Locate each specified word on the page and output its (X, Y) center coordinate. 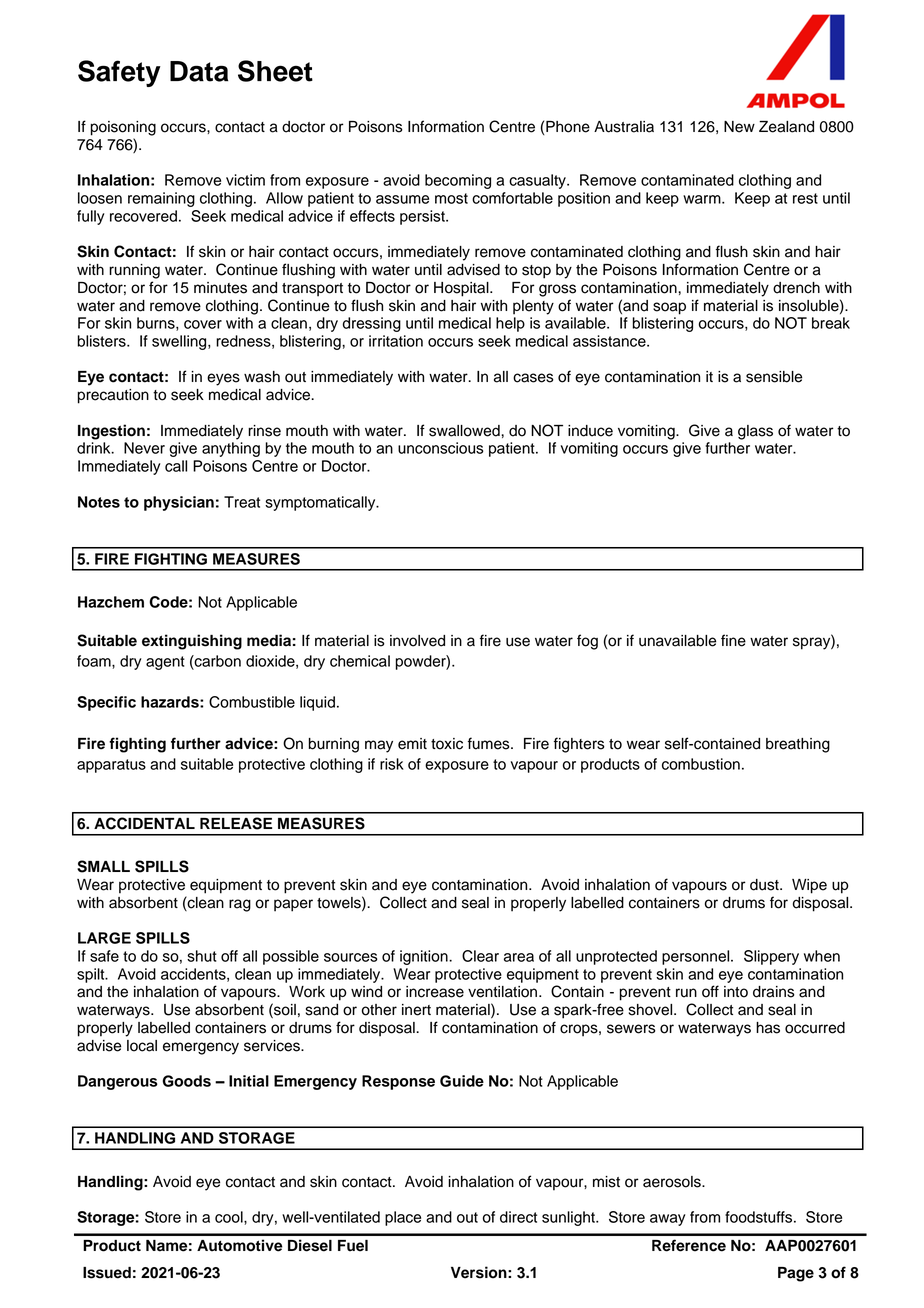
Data (199, 71)
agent (165, 663)
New (739, 127)
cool (230, 1217)
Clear (480, 956)
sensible (774, 377)
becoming (458, 181)
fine (733, 640)
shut (202, 956)
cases (533, 378)
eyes (223, 379)
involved (417, 641)
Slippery (771, 957)
